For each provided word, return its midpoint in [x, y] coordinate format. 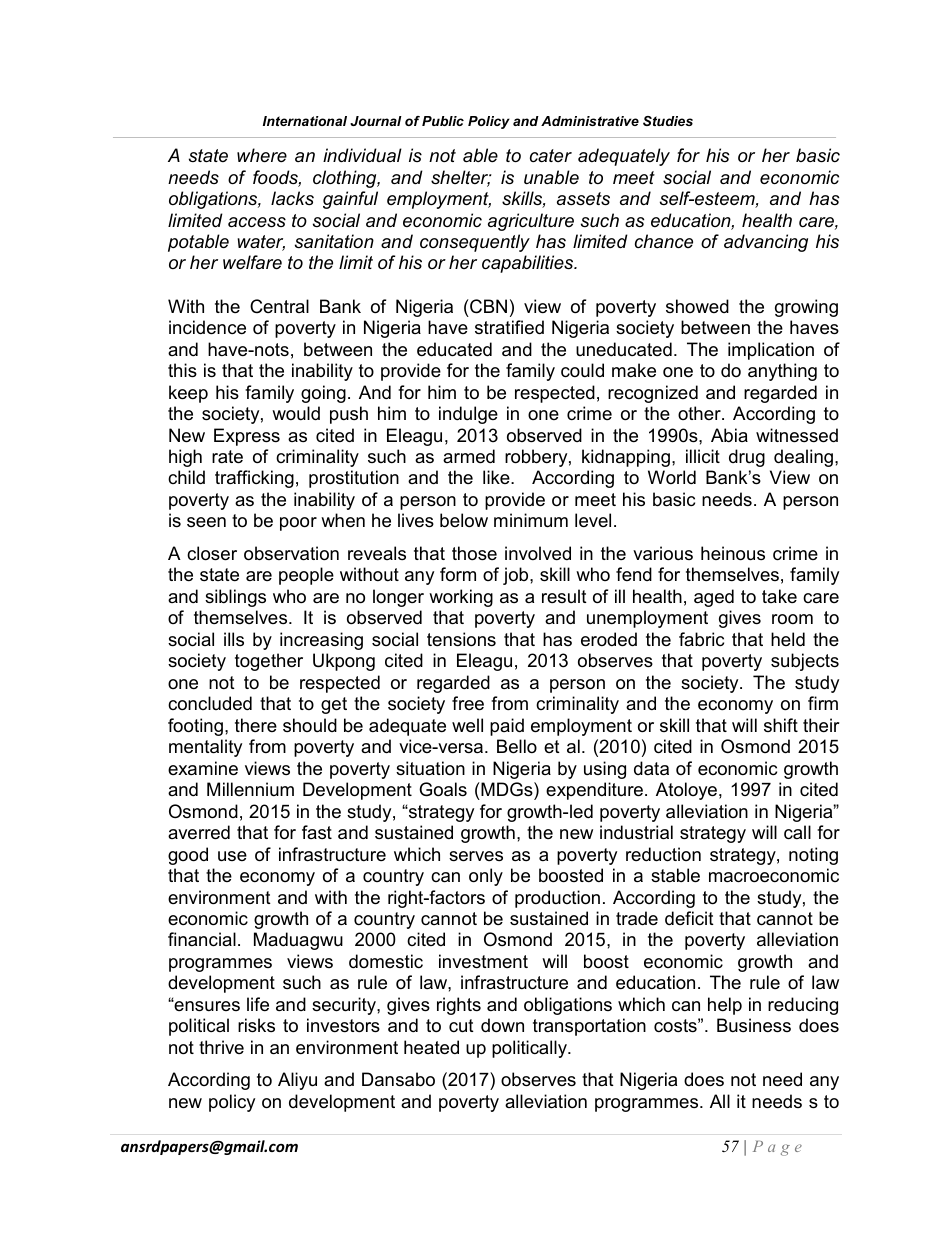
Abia [729, 435]
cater [551, 155]
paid [507, 727]
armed [469, 456]
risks [256, 1025]
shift [781, 725]
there [256, 725]
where [262, 155]
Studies [668, 121]
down [502, 1025]
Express [247, 437]
